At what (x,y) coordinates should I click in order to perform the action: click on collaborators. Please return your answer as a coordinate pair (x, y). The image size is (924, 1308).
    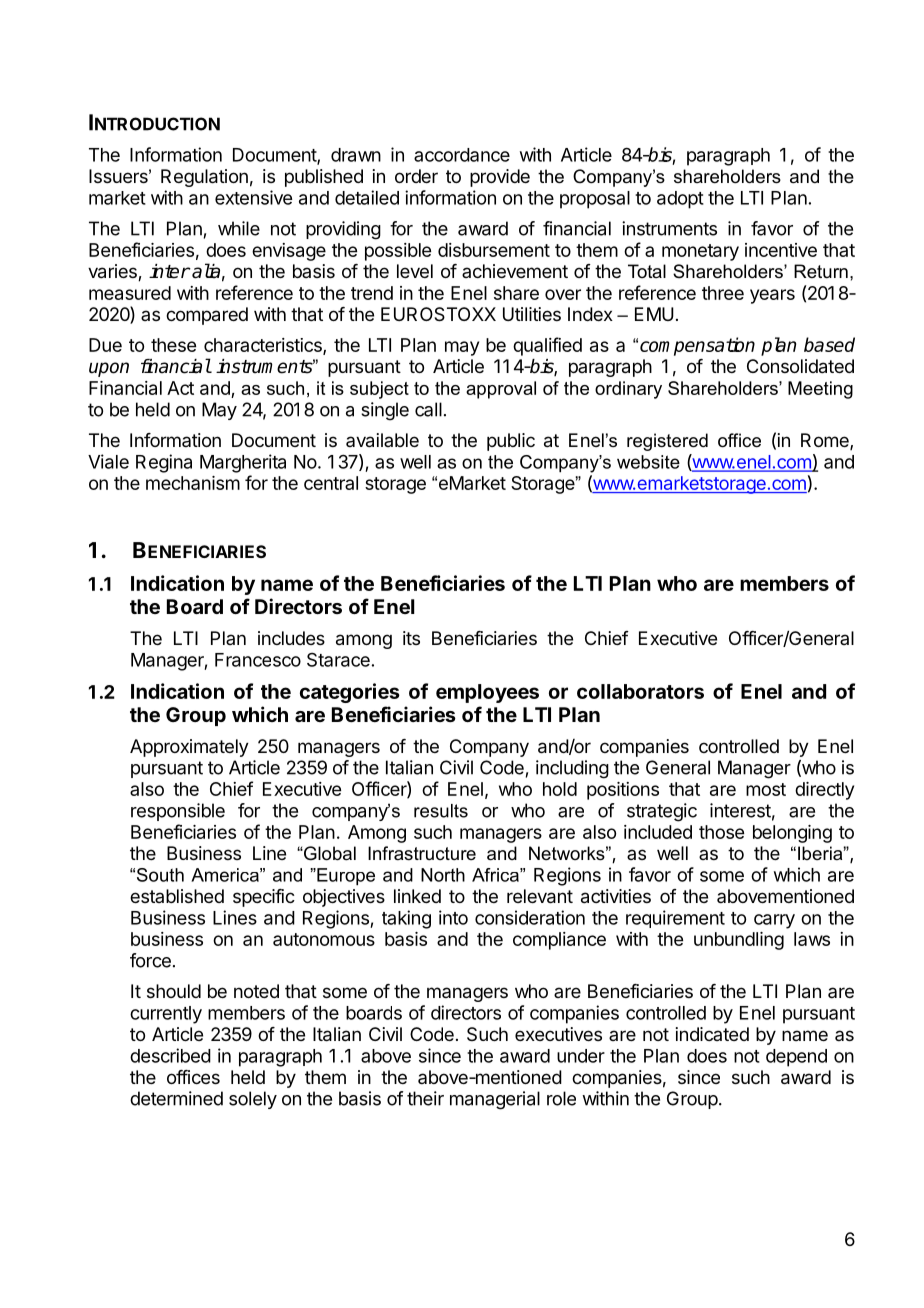
    Looking at the image, I should click on (640, 691).
